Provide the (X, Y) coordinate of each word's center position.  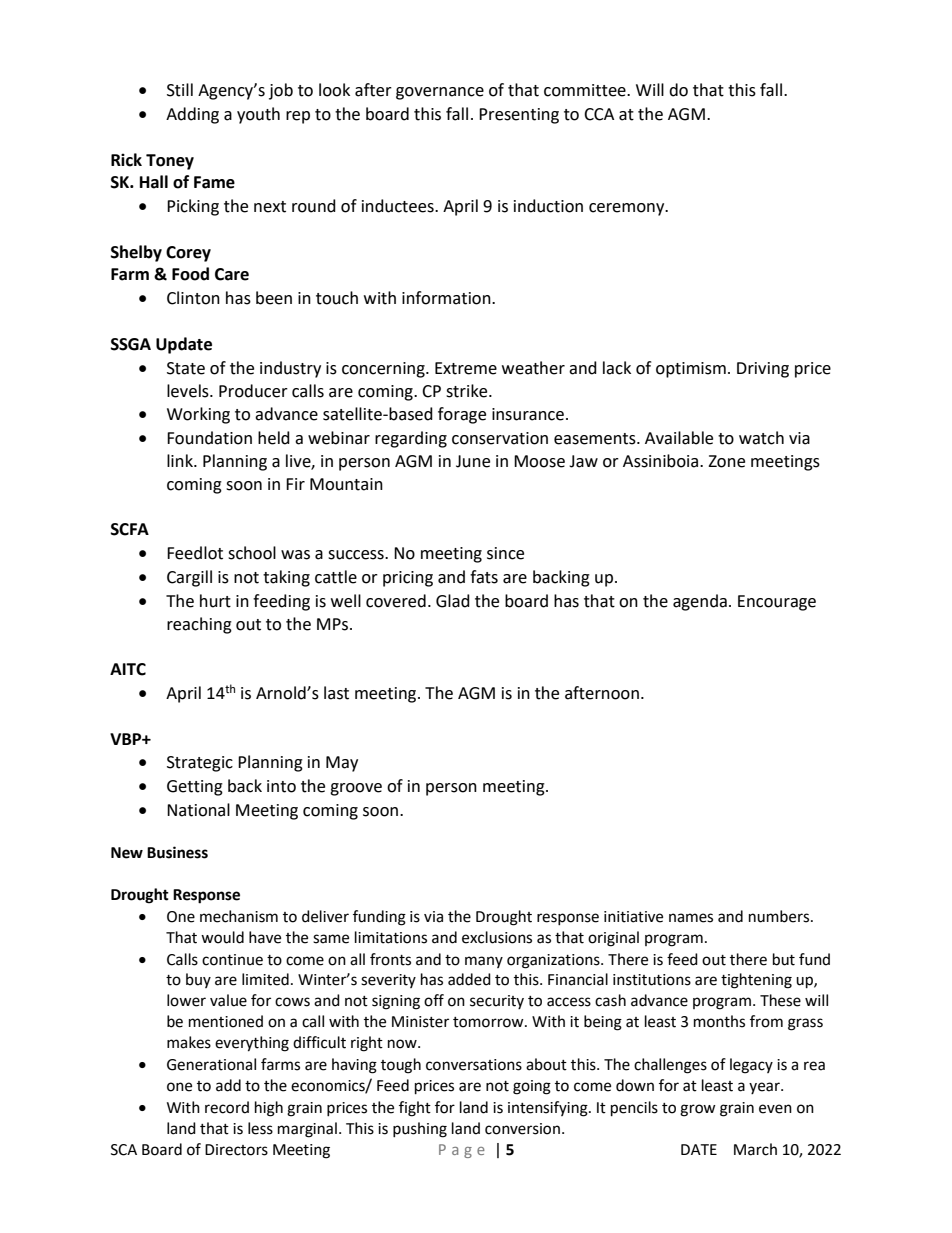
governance (440, 93)
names (691, 918)
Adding (192, 115)
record (227, 1107)
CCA (599, 114)
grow (698, 1110)
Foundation (209, 438)
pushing (420, 1130)
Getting (195, 788)
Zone (726, 461)
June (473, 461)
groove (356, 789)
